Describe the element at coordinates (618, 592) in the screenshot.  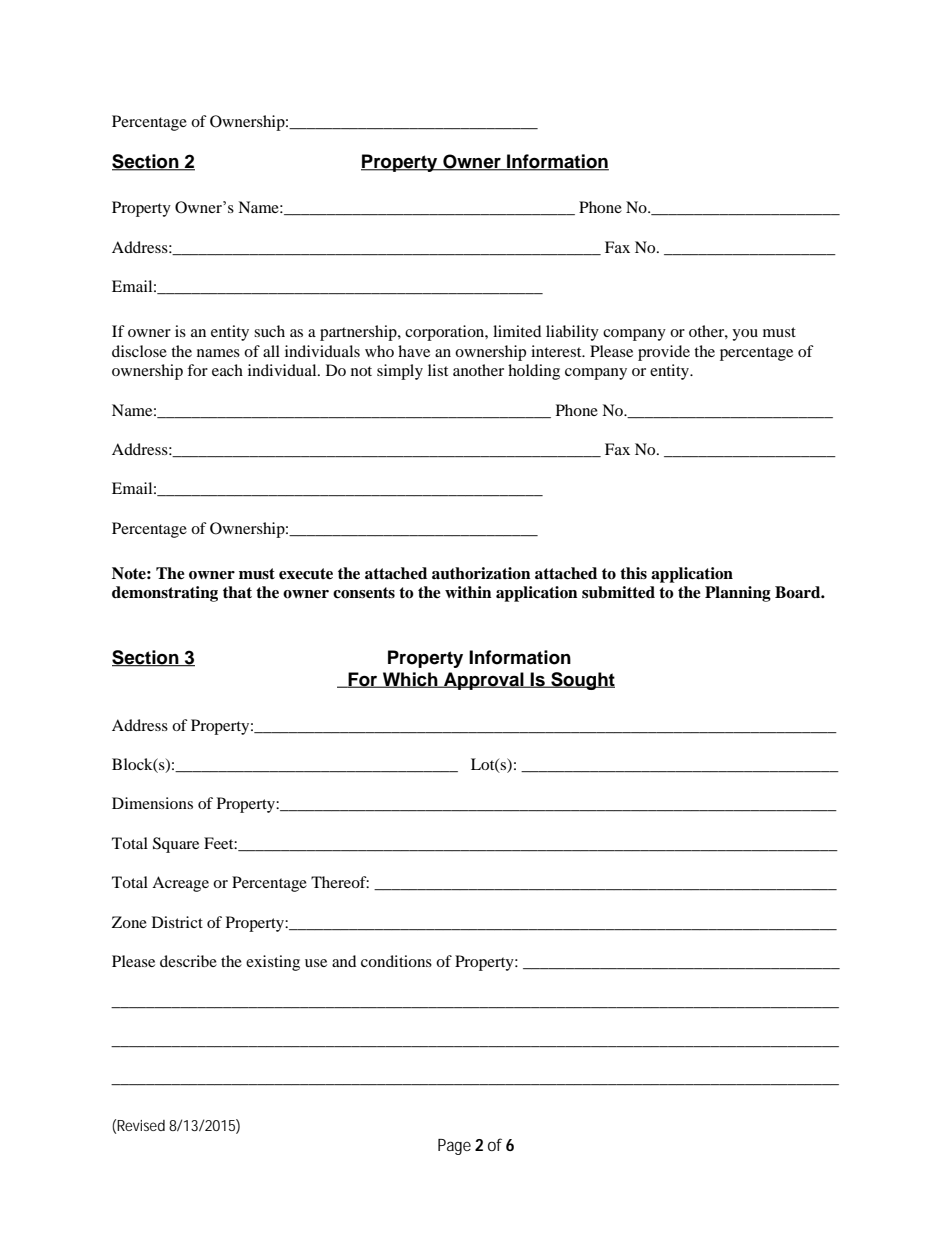
I see `submitted` at that location.
